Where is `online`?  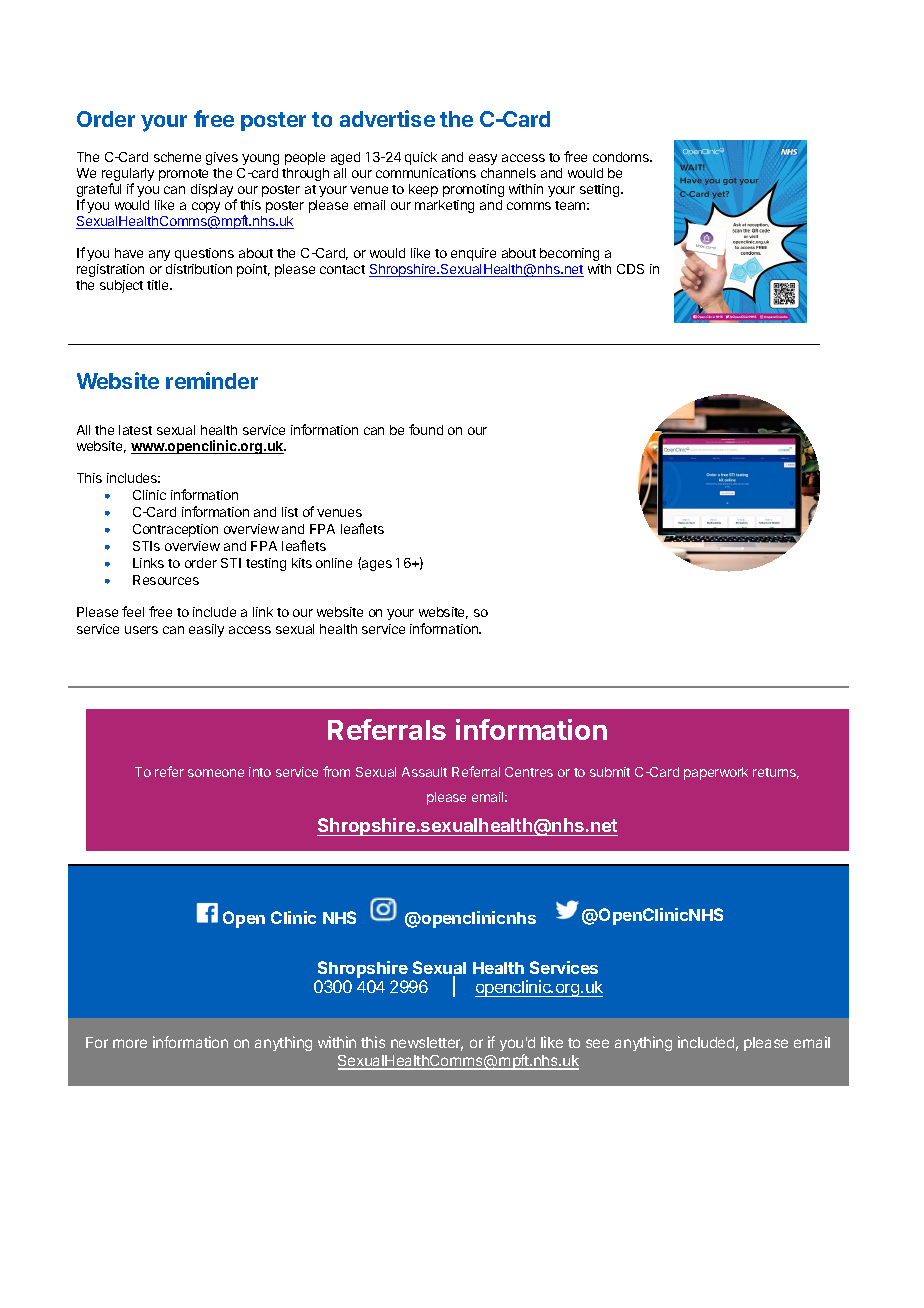 online is located at coordinates (334, 563).
